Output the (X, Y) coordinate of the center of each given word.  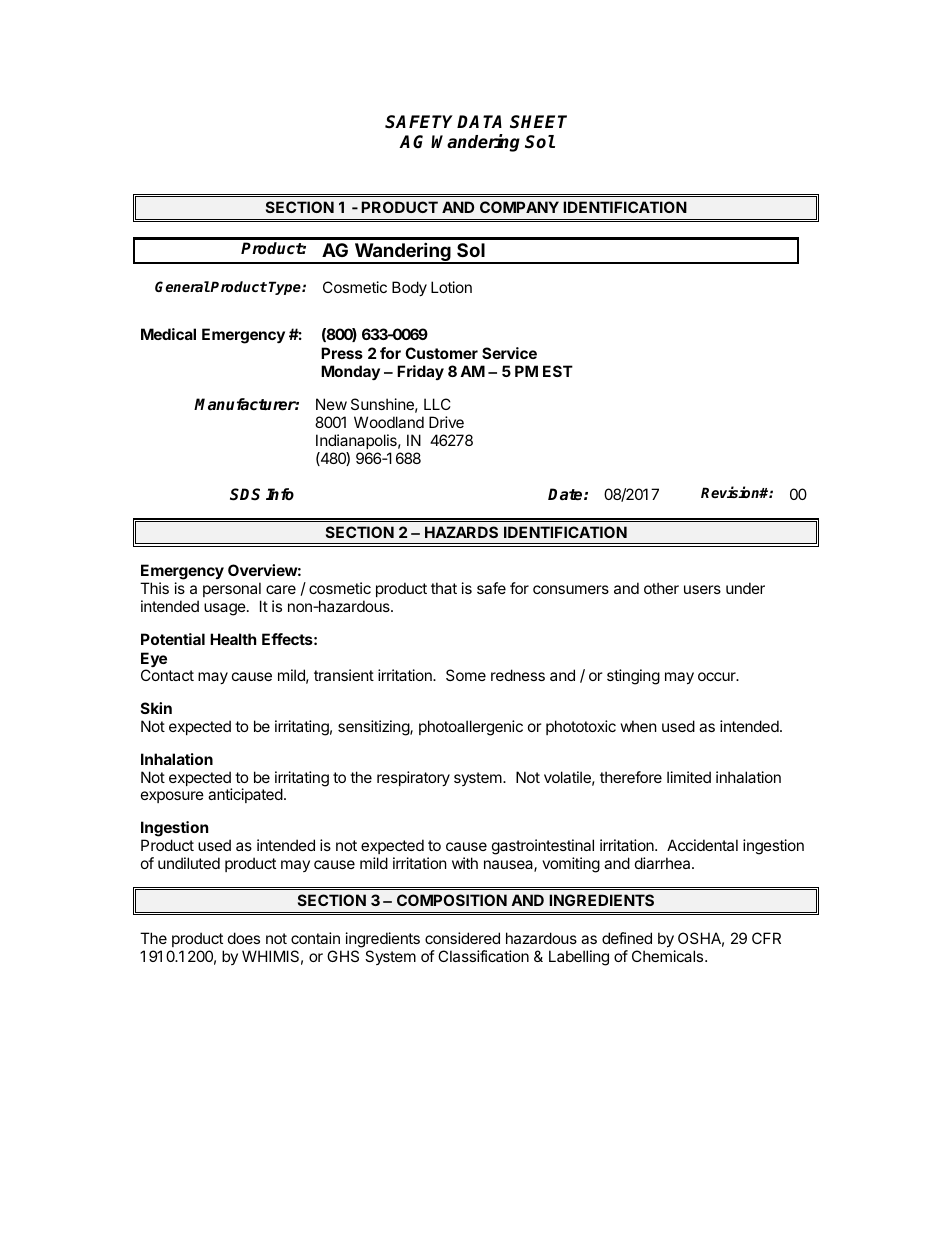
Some (466, 675)
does (244, 938)
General (182, 286)
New (331, 404)
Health (233, 639)
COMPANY (519, 207)
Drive (446, 422)
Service (509, 353)
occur (718, 676)
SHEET (538, 122)
